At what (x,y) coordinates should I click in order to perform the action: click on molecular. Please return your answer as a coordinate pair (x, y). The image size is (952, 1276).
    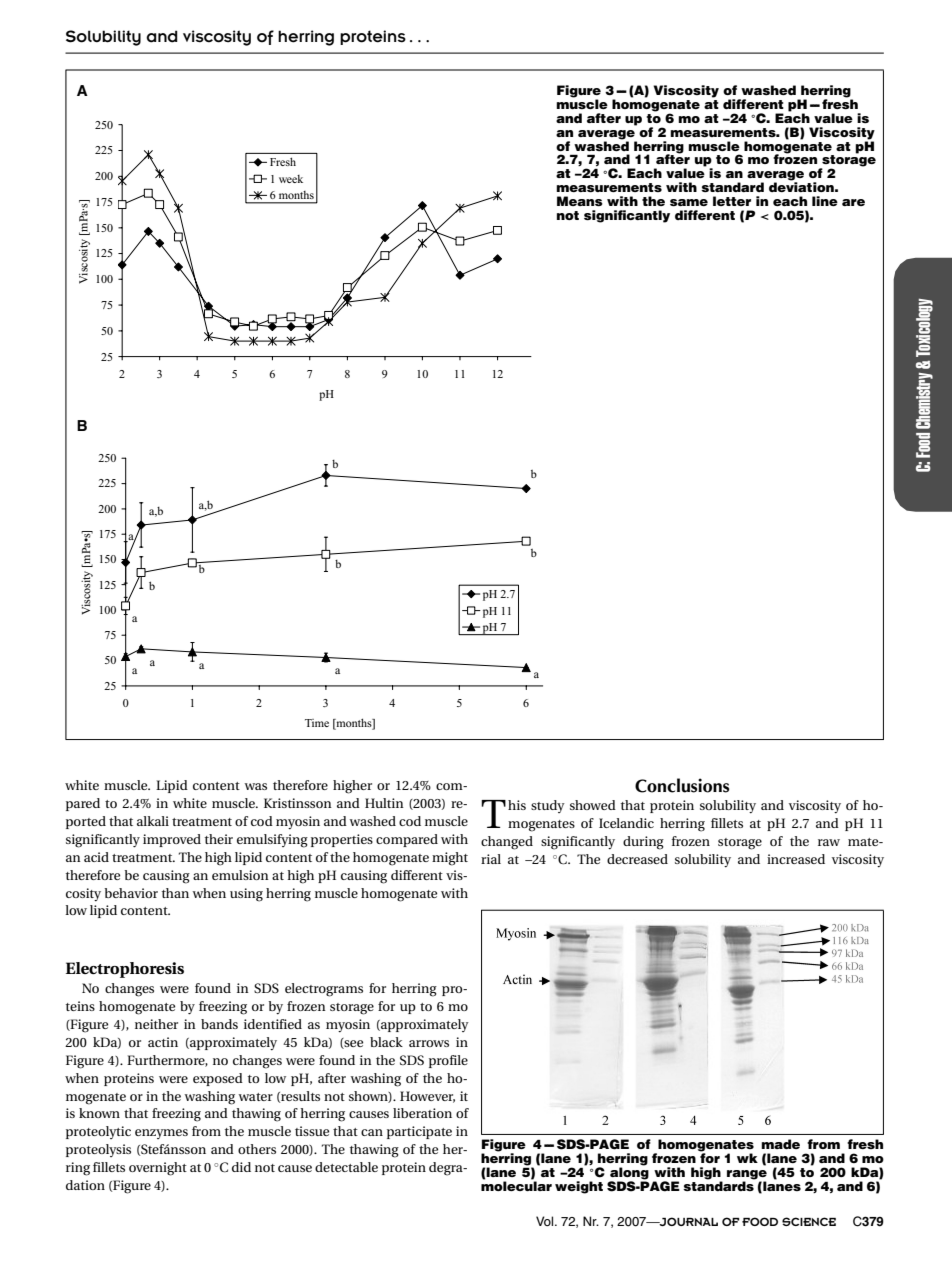
    Looking at the image, I should click on (516, 1185).
